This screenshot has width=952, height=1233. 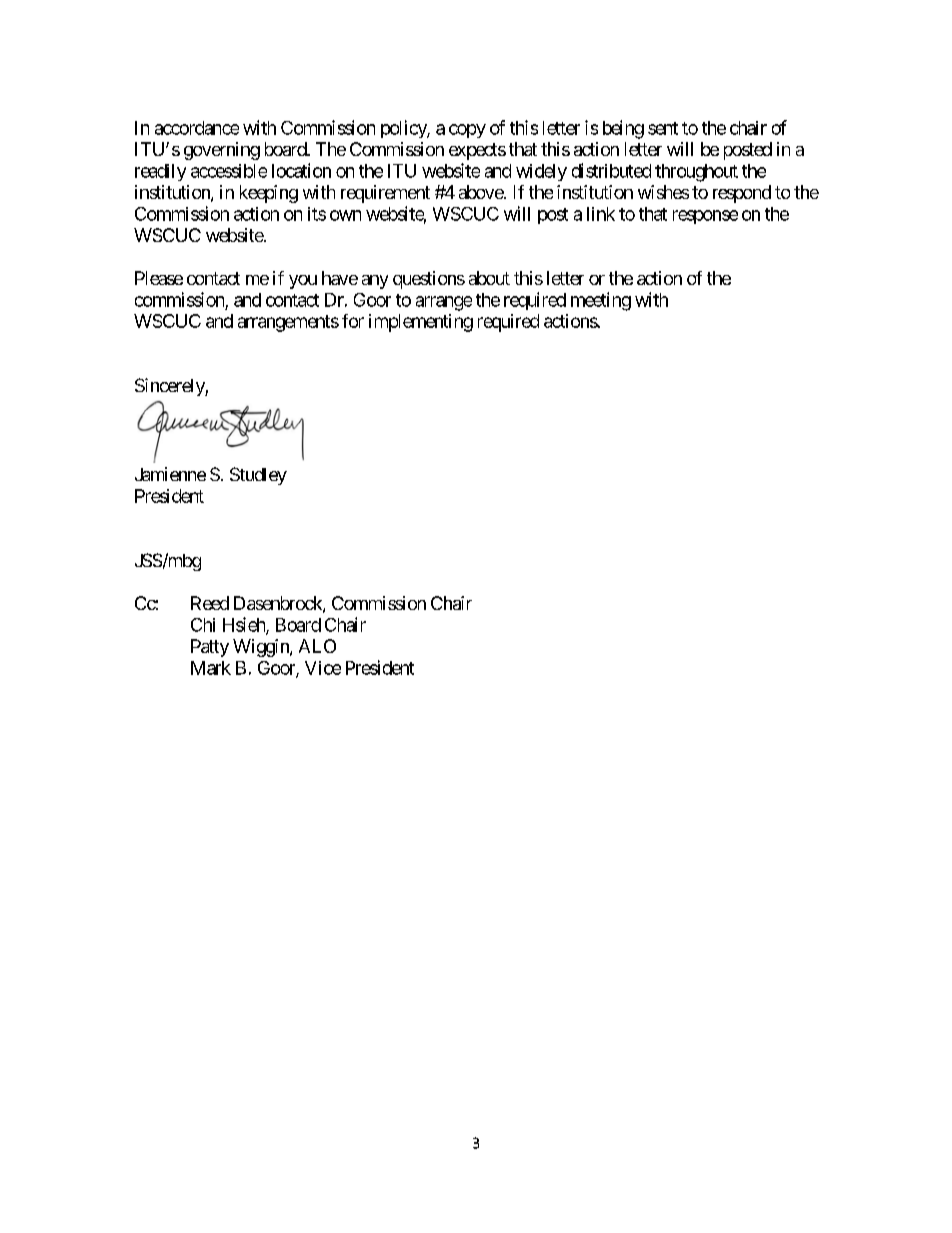 I want to click on for, so click(x=353, y=321).
